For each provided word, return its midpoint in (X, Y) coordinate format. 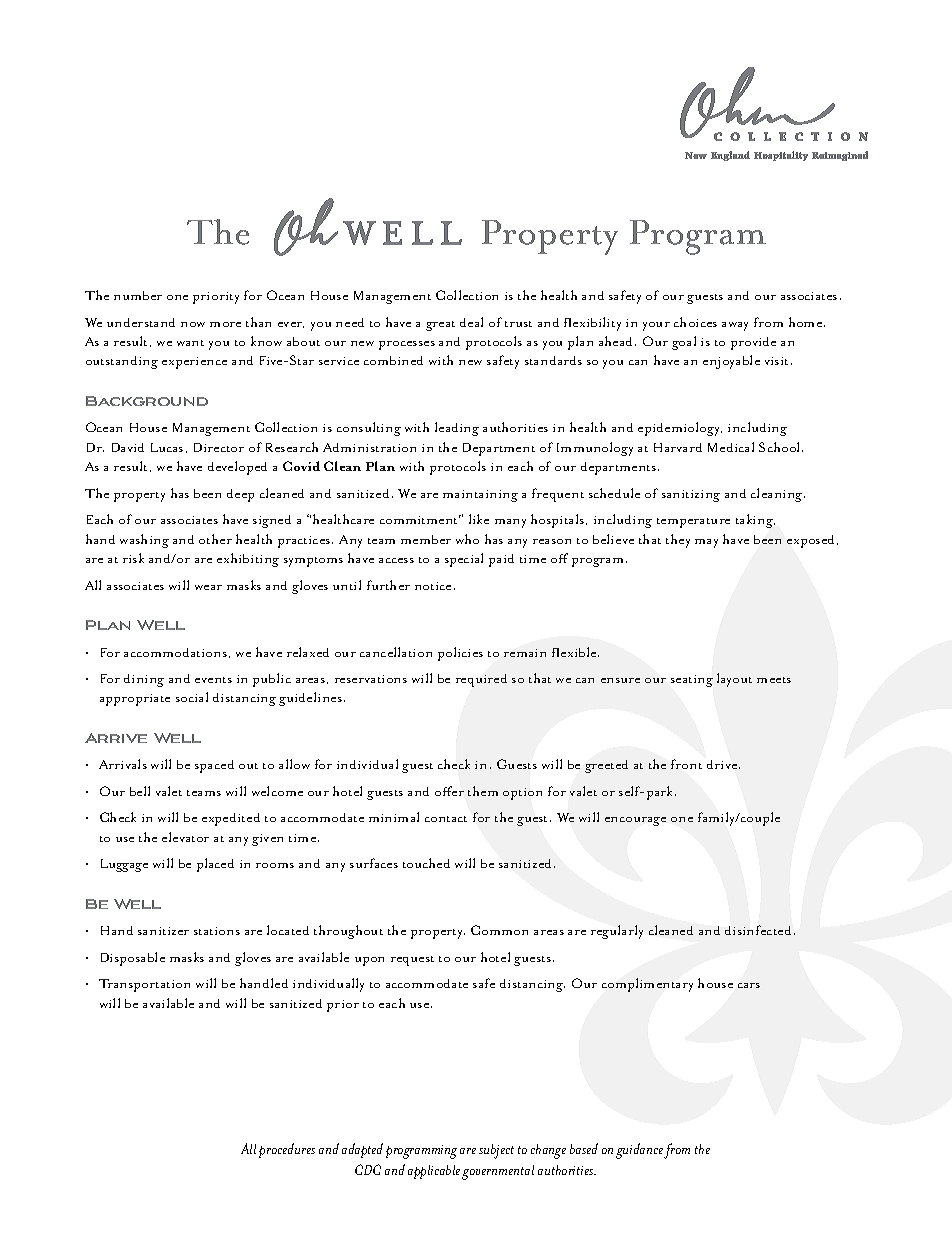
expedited (231, 819)
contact (446, 819)
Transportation (144, 985)
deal (471, 322)
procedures (287, 1150)
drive (723, 764)
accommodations (175, 652)
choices (695, 322)
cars (749, 985)
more (225, 324)
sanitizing (691, 496)
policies (460, 654)
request (412, 961)
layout (734, 680)
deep (240, 495)
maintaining (480, 496)
